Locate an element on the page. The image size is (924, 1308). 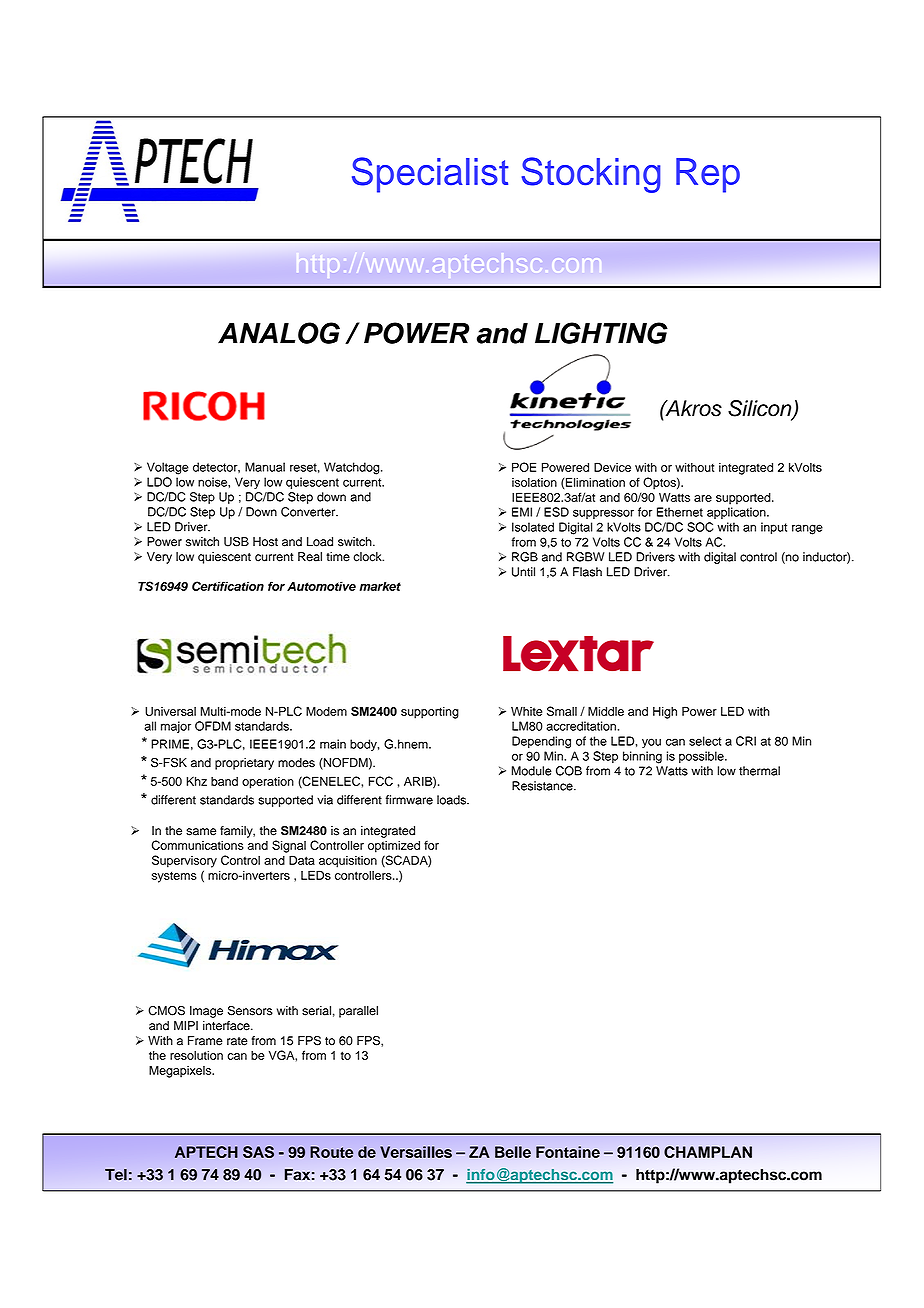
same is located at coordinates (201, 832).
